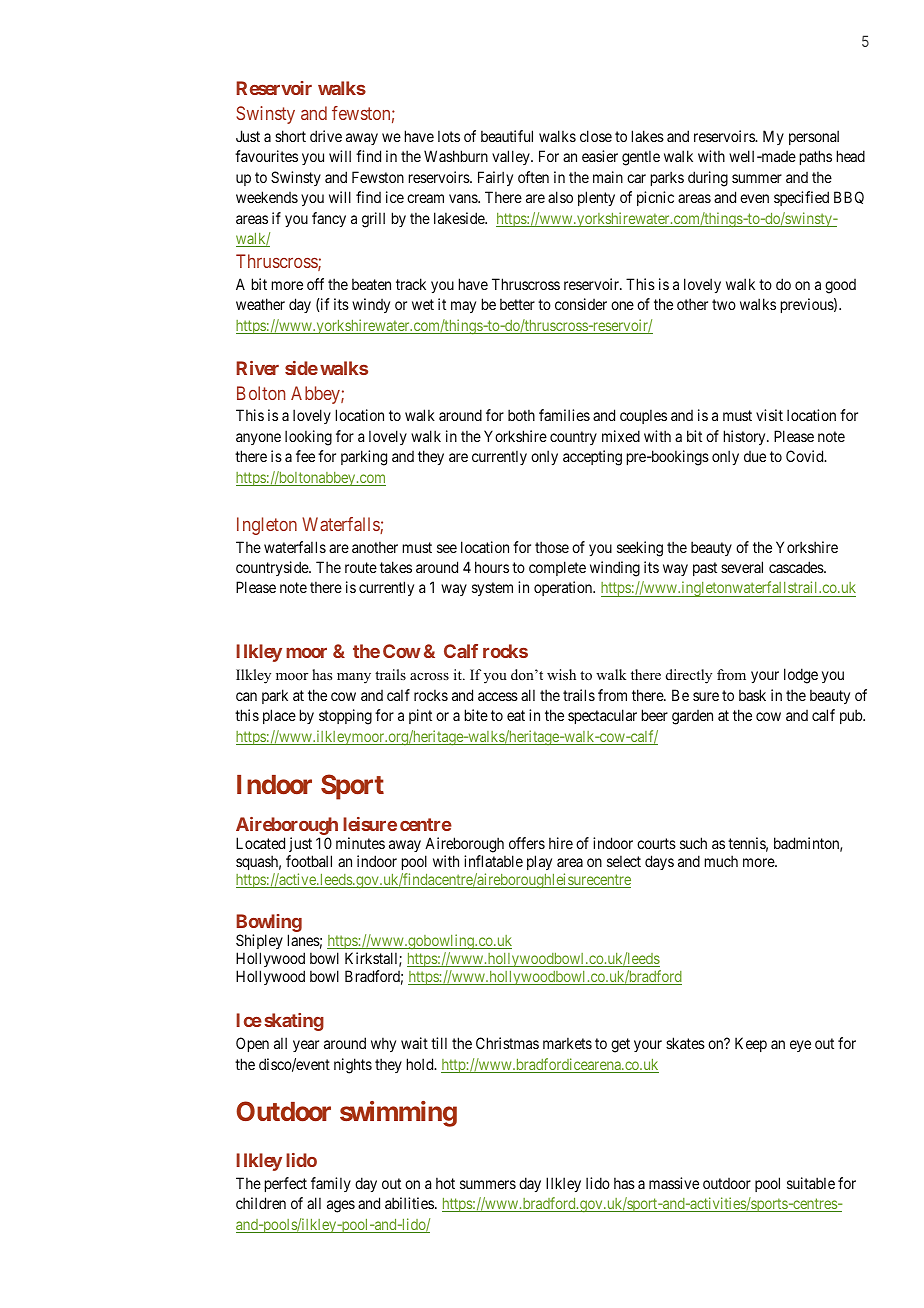 This screenshot has width=924, height=1308. What do you see at coordinates (259, 943) in the screenshot?
I see `Shipley` at bounding box center [259, 943].
